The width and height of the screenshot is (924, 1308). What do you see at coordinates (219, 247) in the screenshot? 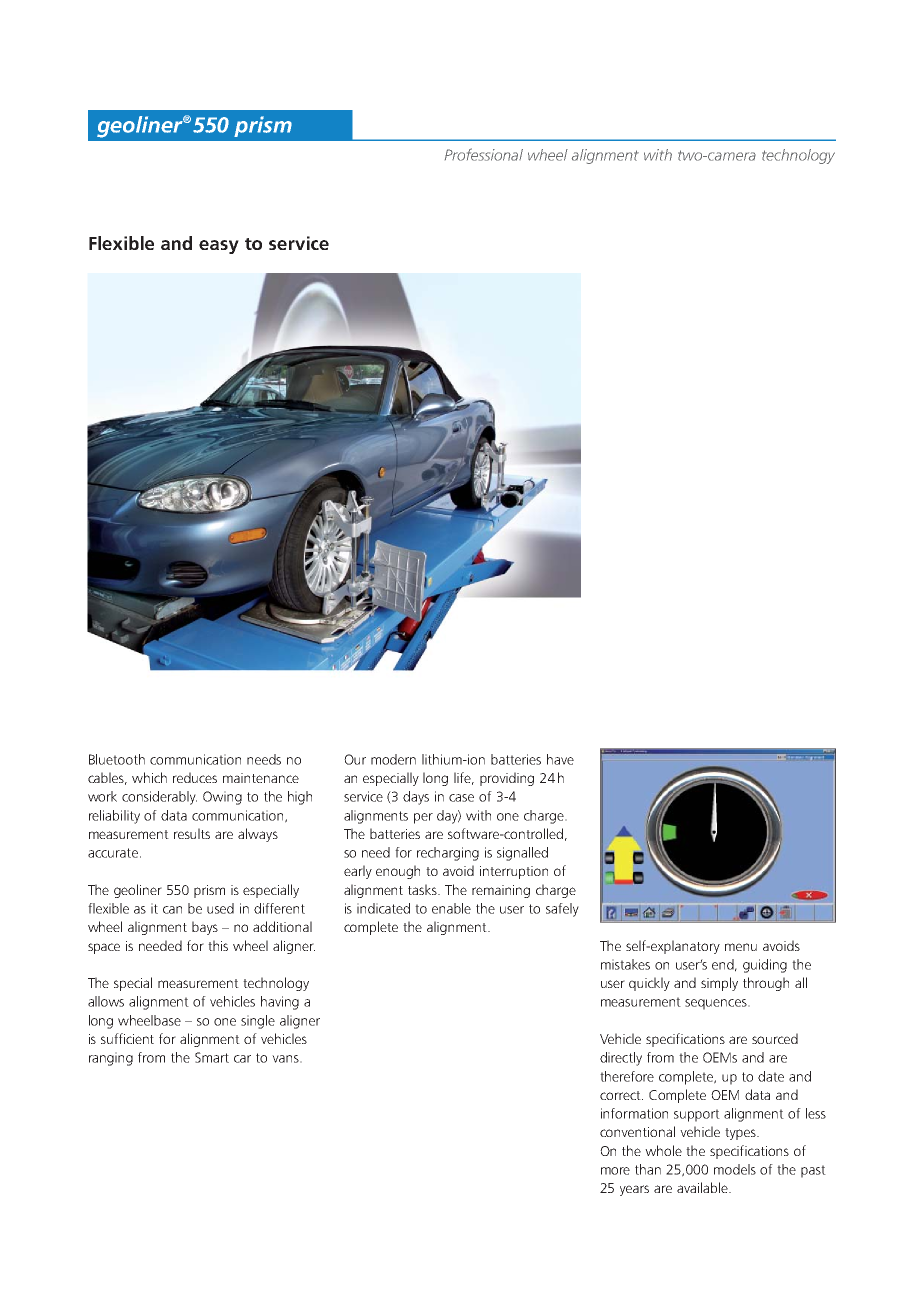
I see `easy` at bounding box center [219, 247].
